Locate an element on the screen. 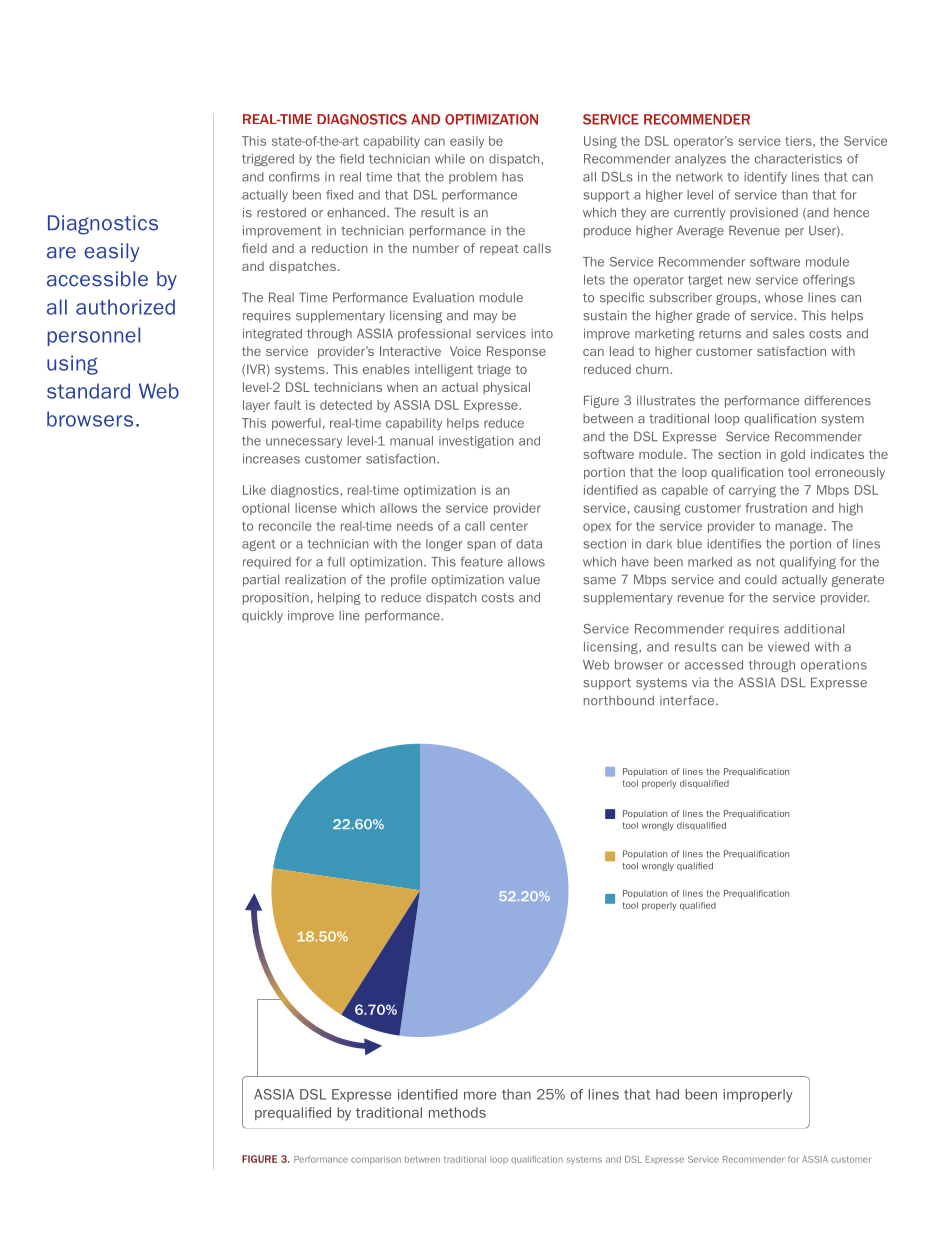 Image resolution: width=952 pixels, height=1233 pixels. characteristics is located at coordinates (798, 159).
